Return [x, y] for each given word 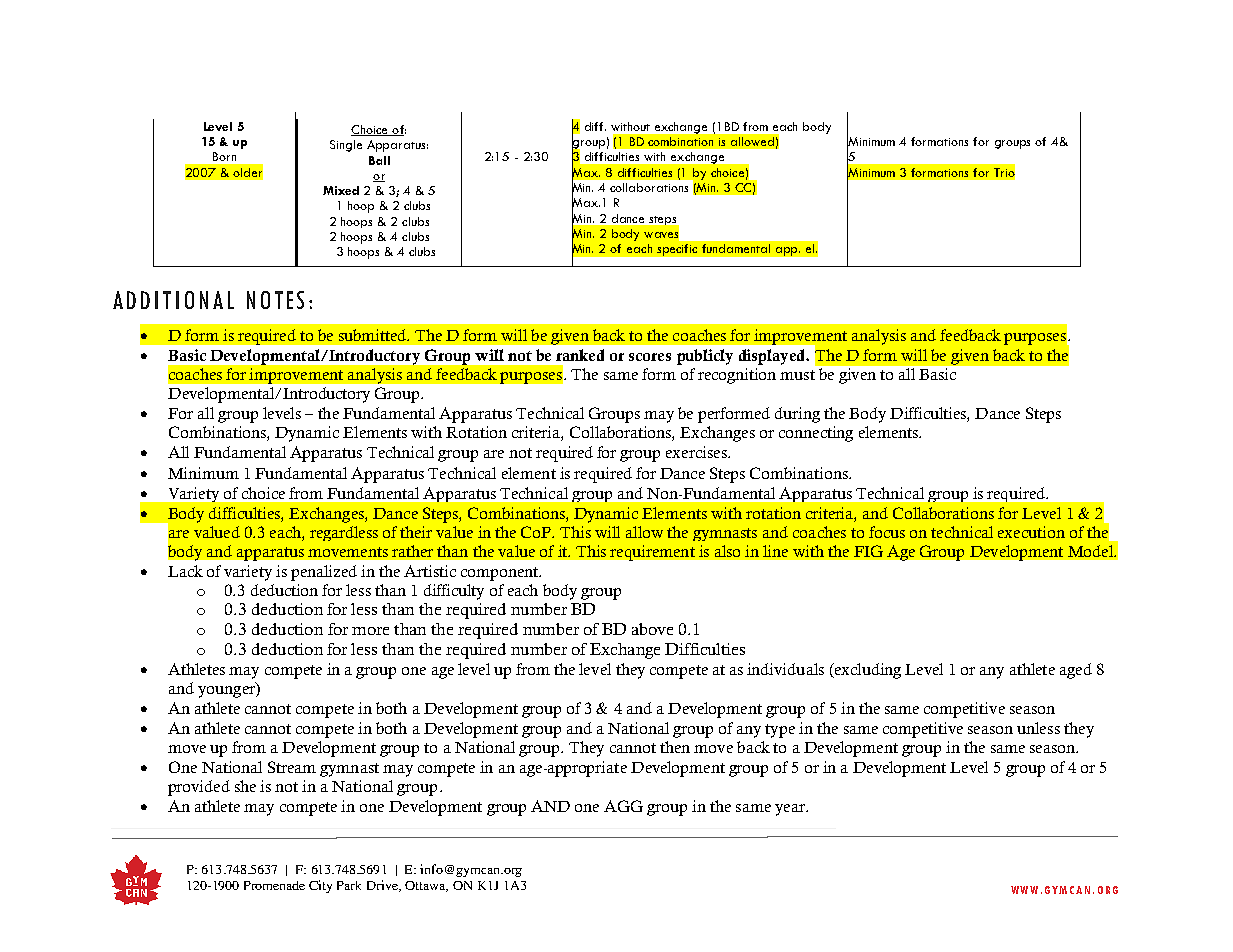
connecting [816, 434]
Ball [379, 160]
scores [650, 357]
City [320, 886]
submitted [373, 335]
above [652, 629]
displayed [773, 357]
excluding [866, 671]
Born [224, 156]
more [370, 631]
